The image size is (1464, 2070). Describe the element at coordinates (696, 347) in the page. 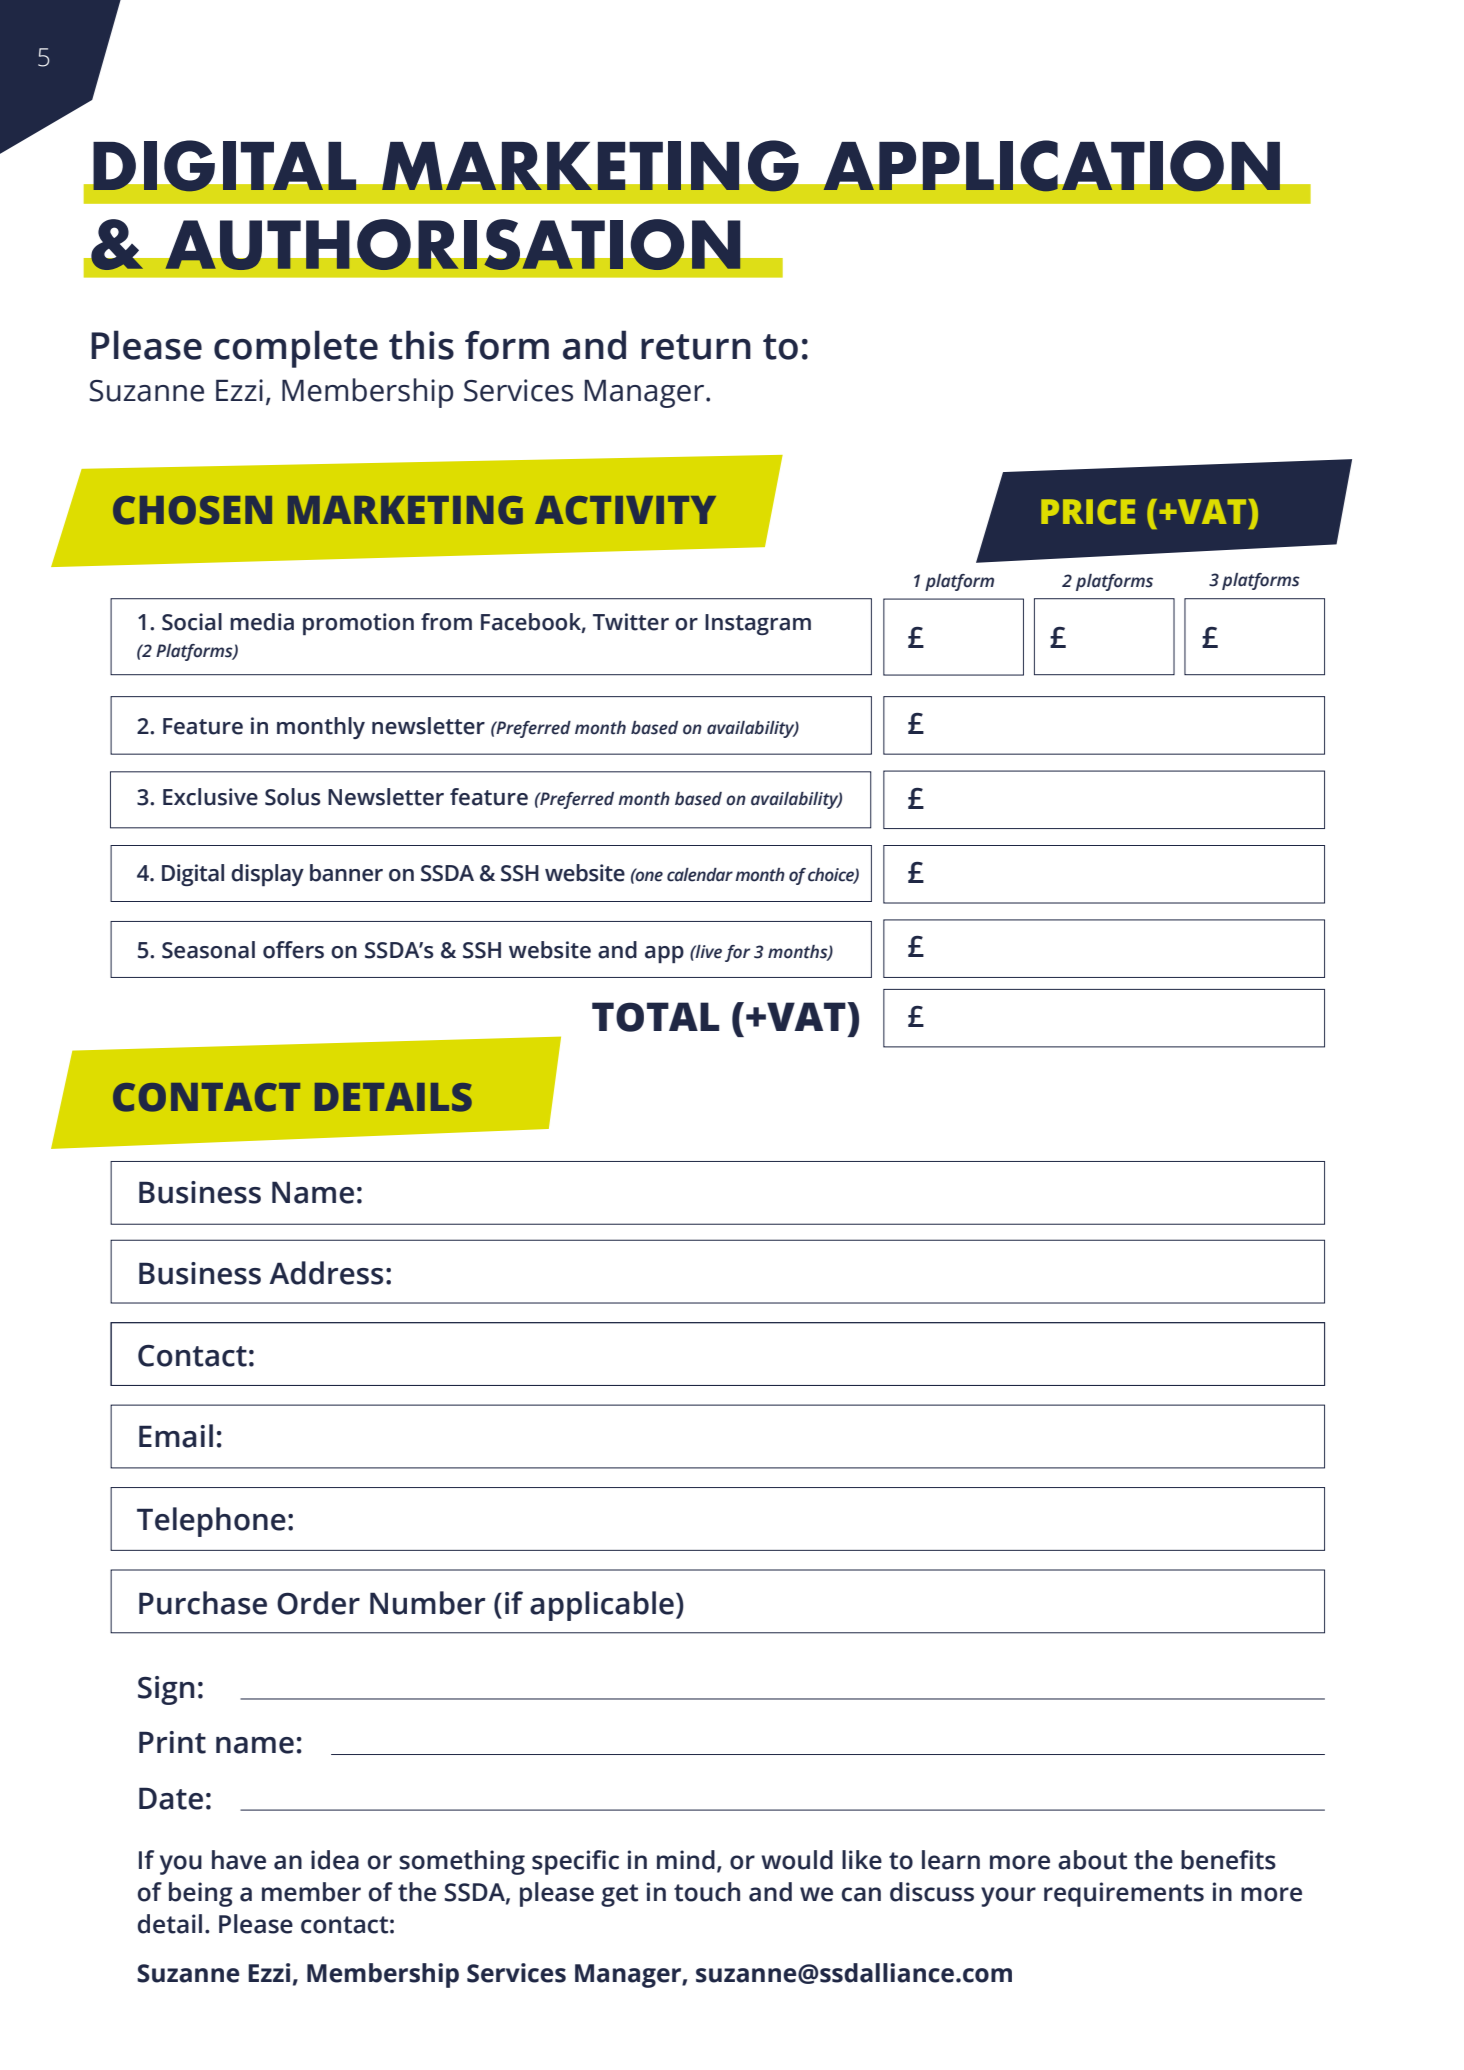

I see `return` at that location.
